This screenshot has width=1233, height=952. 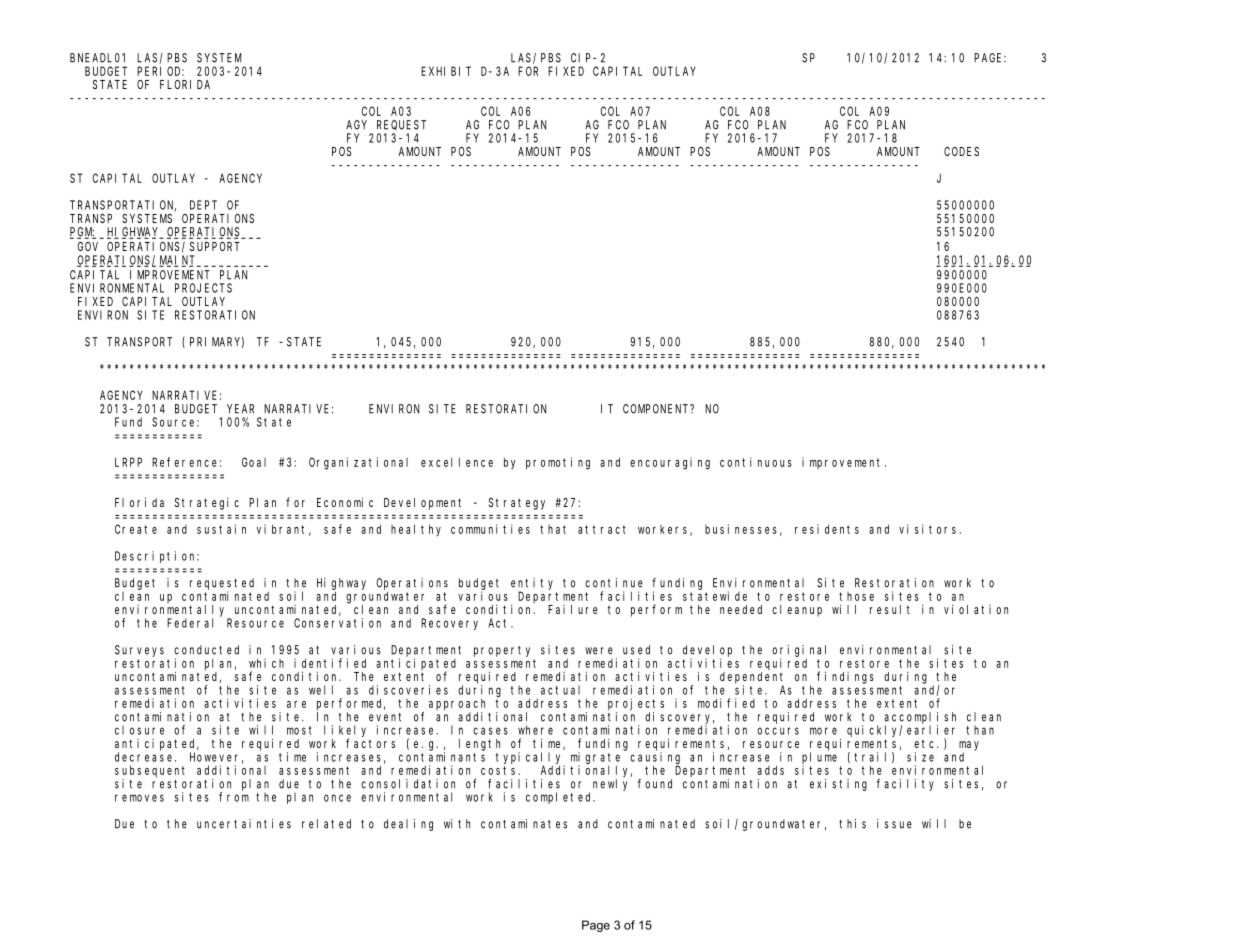 What do you see at coordinates (240, 409) in the screenshot?
I see `YEAR` at bounding box center [240, 409].
